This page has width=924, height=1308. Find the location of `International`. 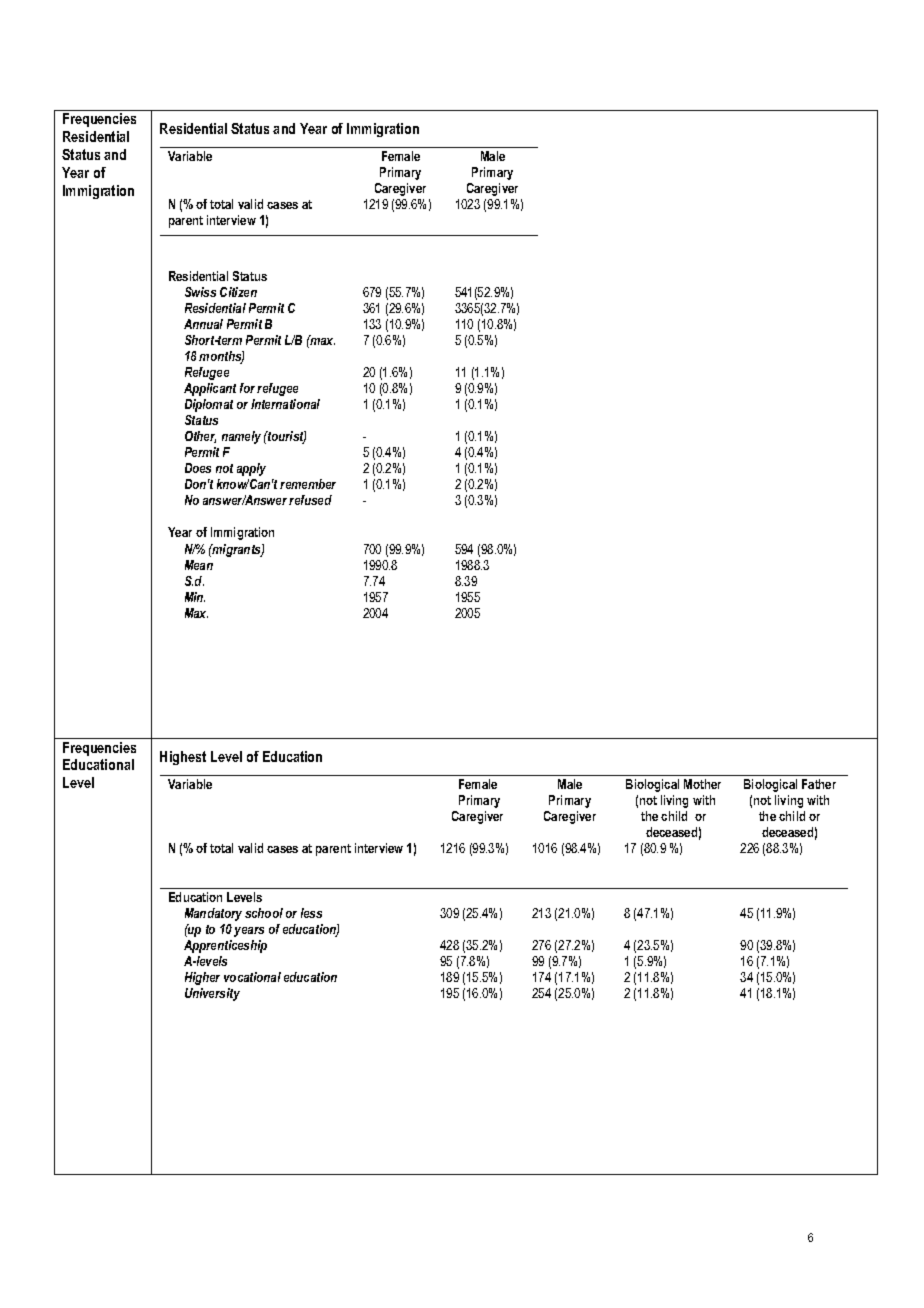

International is located at coordinates (285, 404).
